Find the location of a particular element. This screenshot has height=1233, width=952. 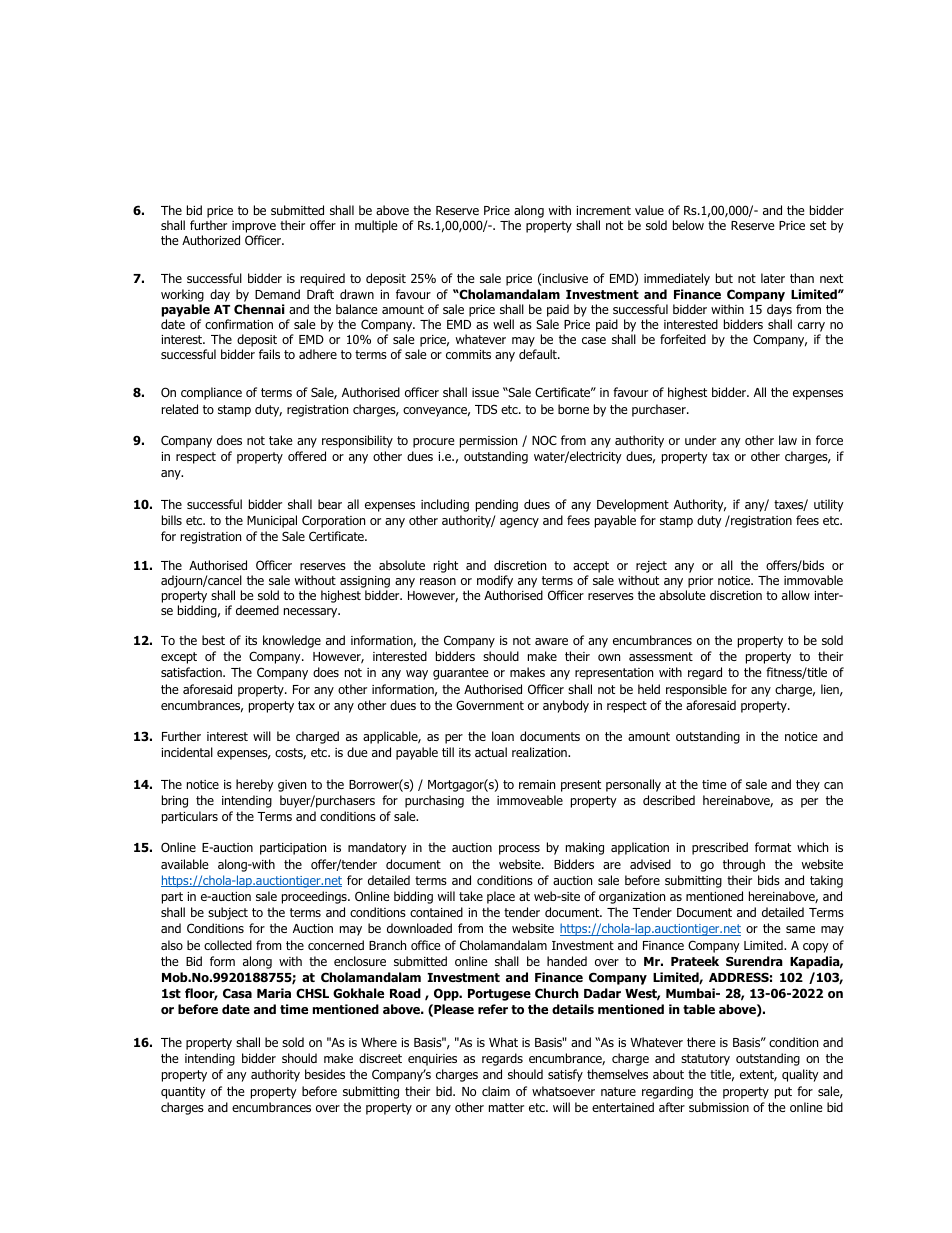

compliance is located at coordinates (211, 393).
